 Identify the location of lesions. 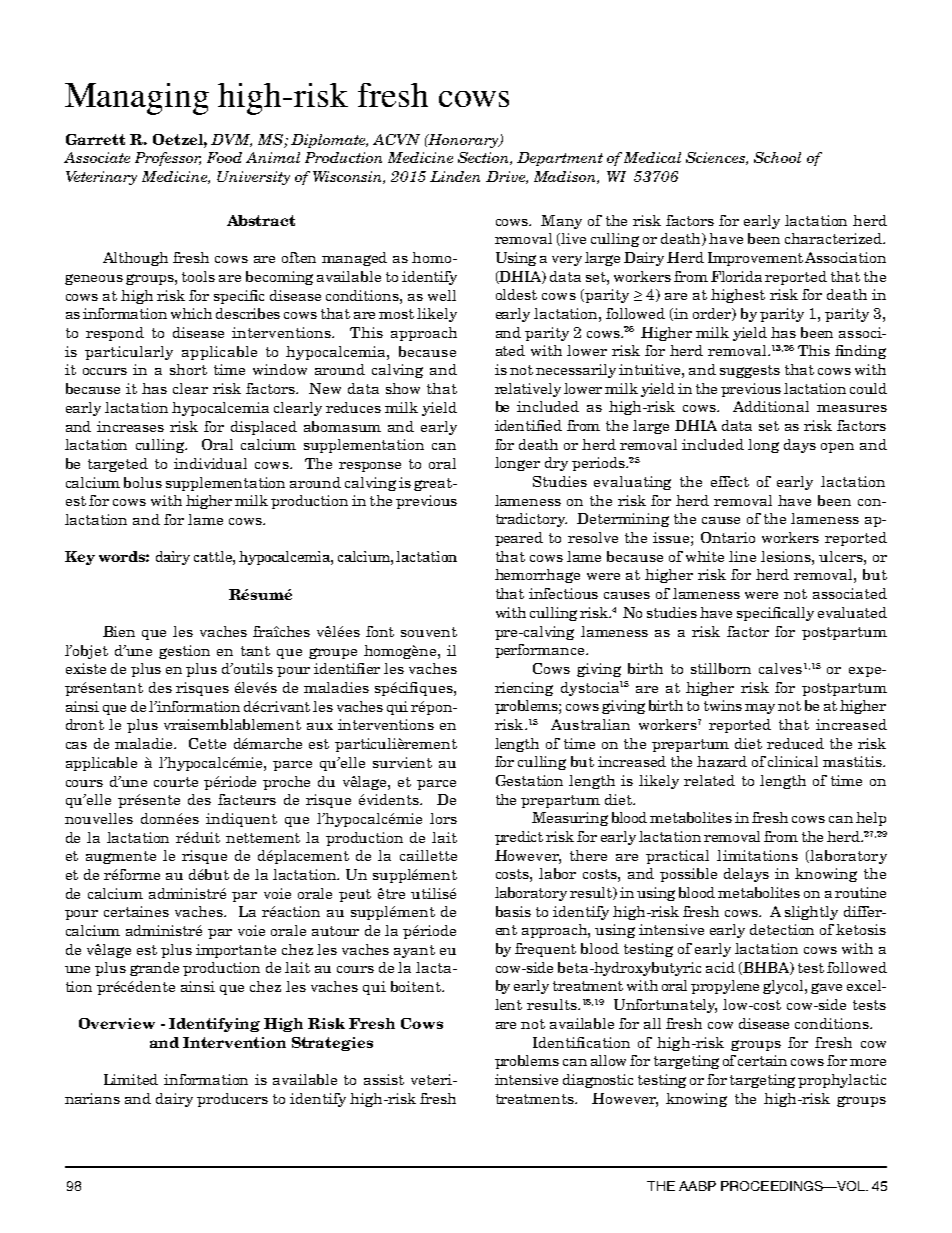
(787, 556).
